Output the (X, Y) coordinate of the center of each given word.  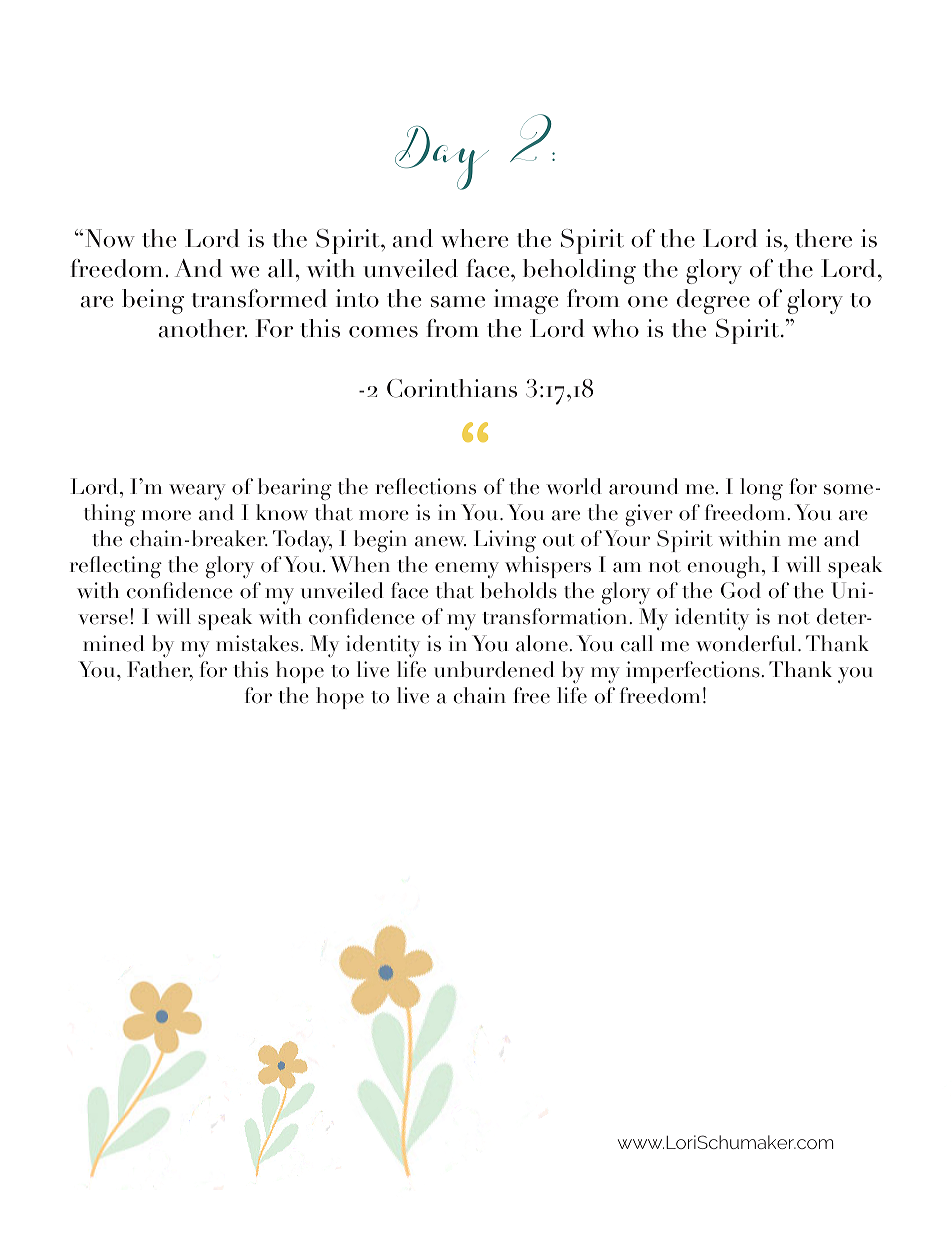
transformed (259, 298)
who (615, 328)
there (823, 238)
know (282, 512)
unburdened (494, 669)
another (203, 328)
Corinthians (452, 388)
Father (160, 670)
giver (649, 515)
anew (440, 541)
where (474, 238)
